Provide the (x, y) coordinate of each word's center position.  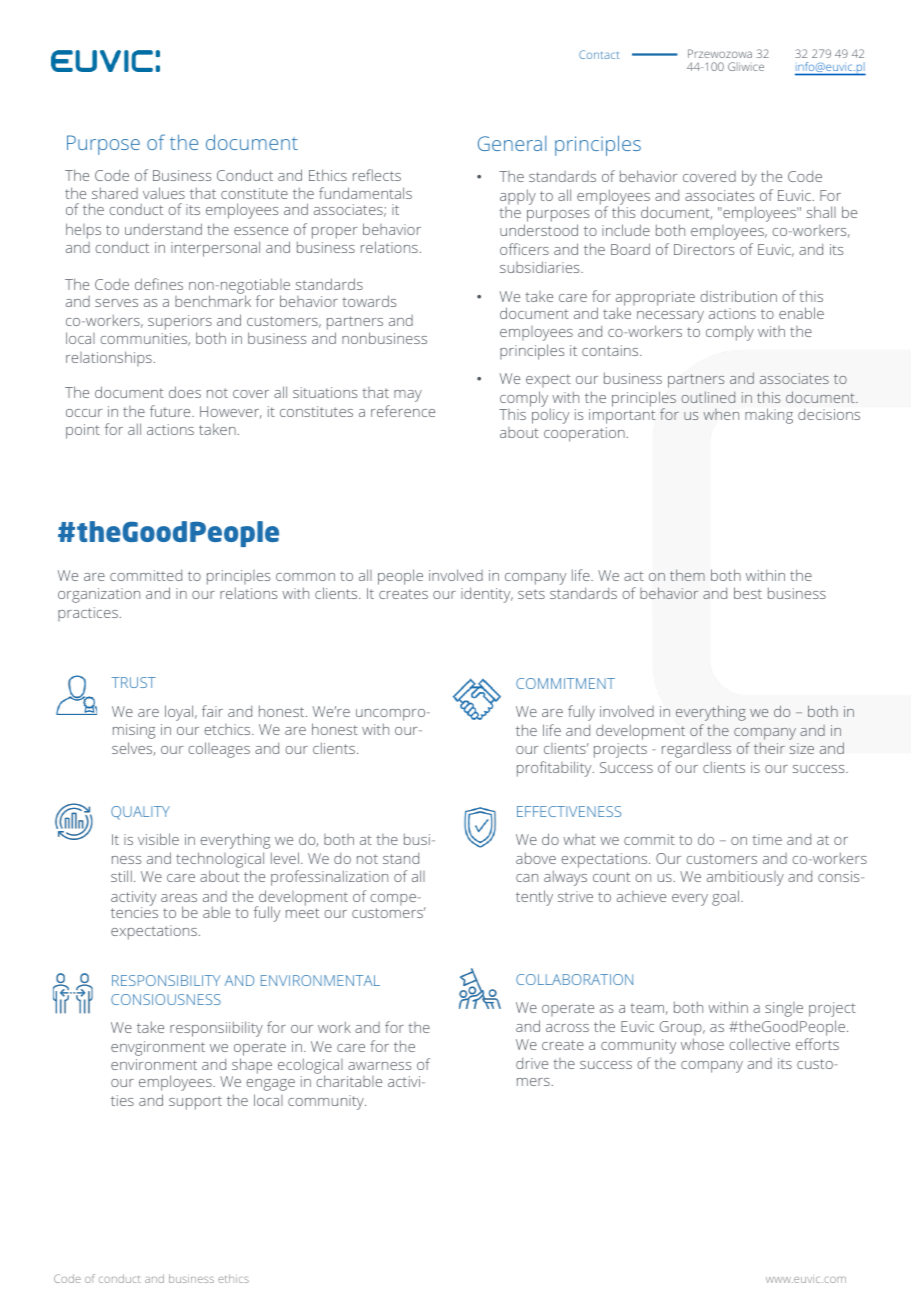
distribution (738, 296)
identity (487, 595)
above (536, 858)
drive (532, 1063)
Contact (599, 54)
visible (158, 839)
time (767, 839)
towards (369, 301)
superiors (180, 322)
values (164, 193)
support (195, 1103)
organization (99, 595)
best (748, 593)
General (512, 143)
